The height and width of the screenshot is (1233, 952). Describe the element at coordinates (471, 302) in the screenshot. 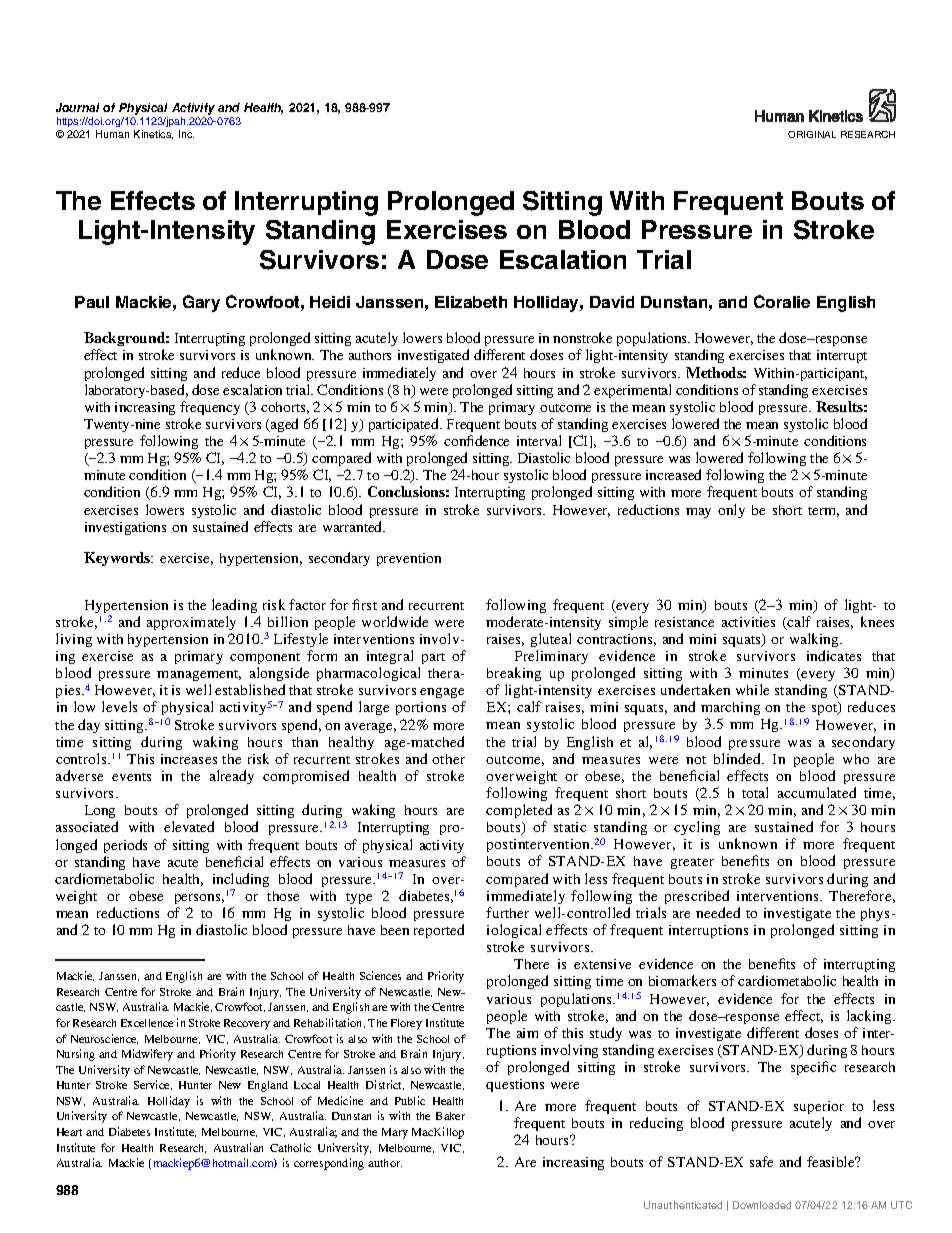

I see `Elizabeth` at that location.
